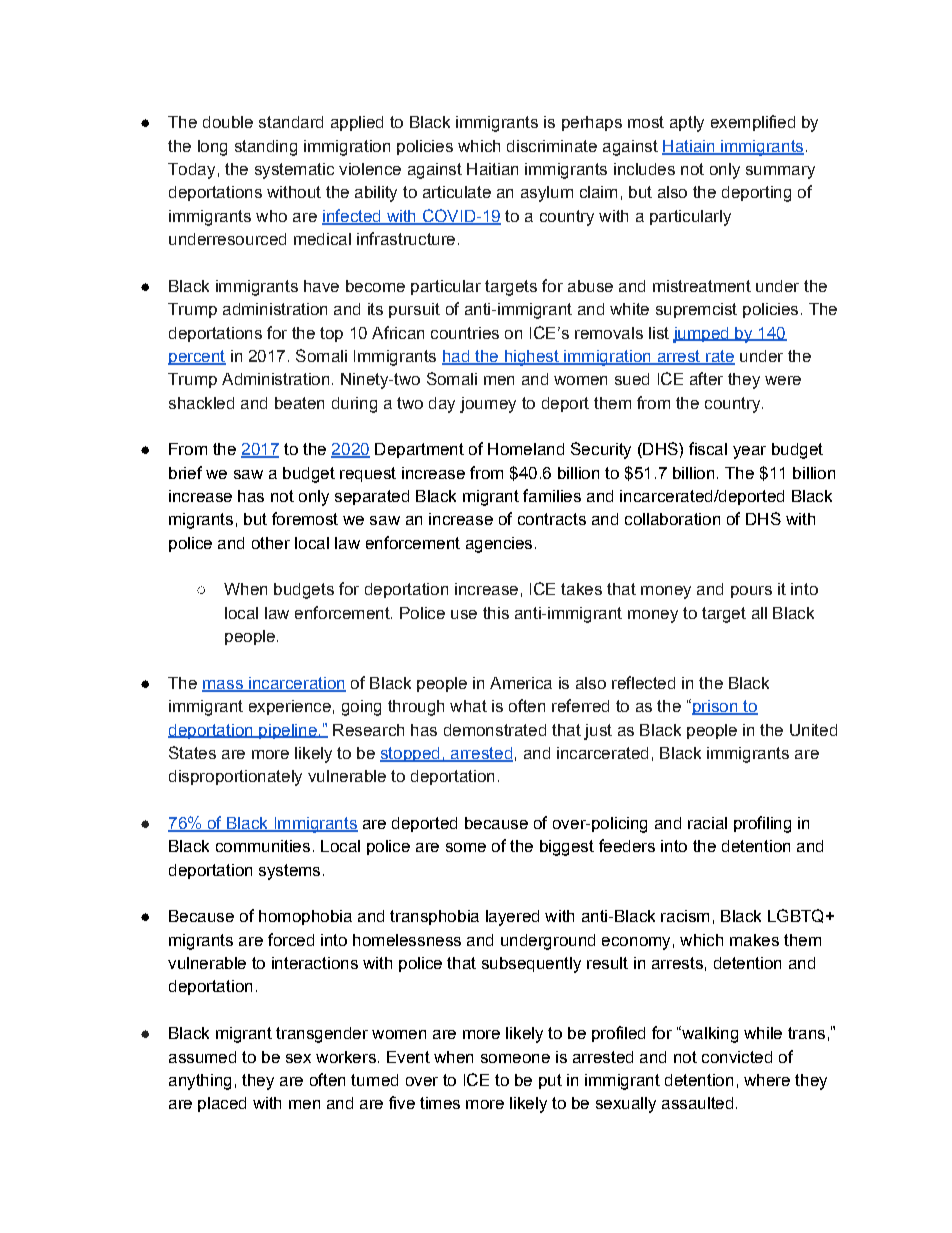  Describe the element at coordinates (550, 1081) in the screenshot. I see `put` at that location.
